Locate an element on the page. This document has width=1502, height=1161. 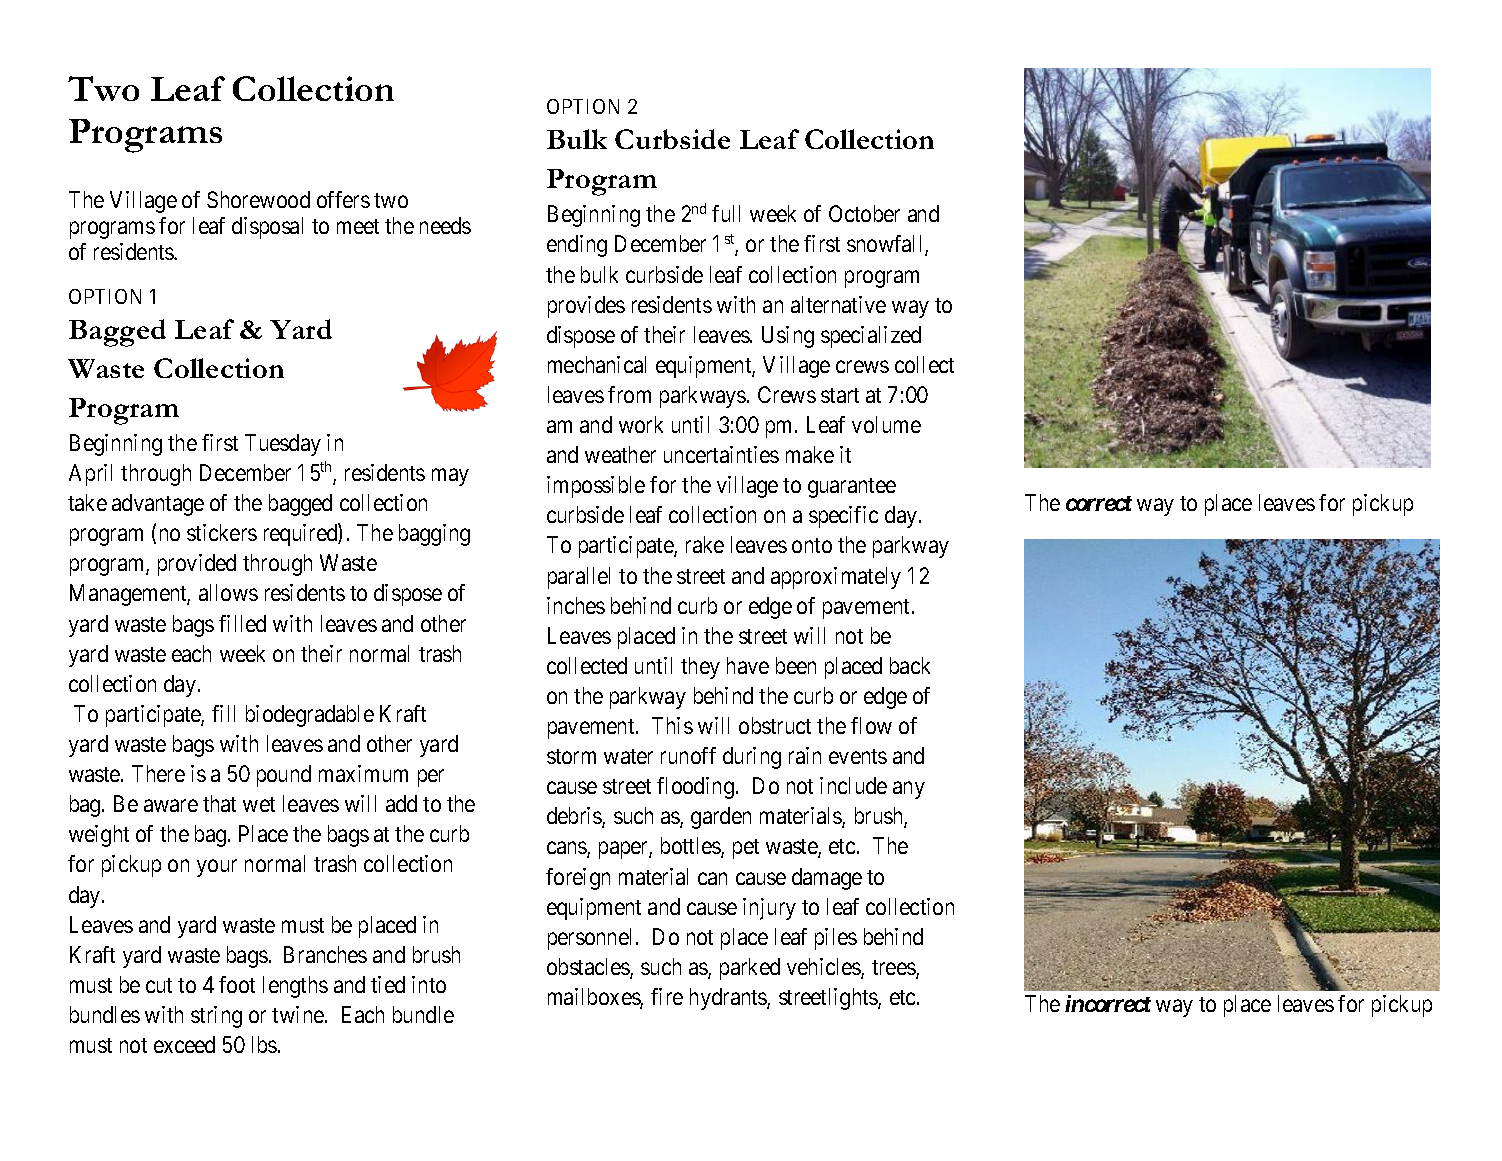
allows is located at coordinates (228, 592).
